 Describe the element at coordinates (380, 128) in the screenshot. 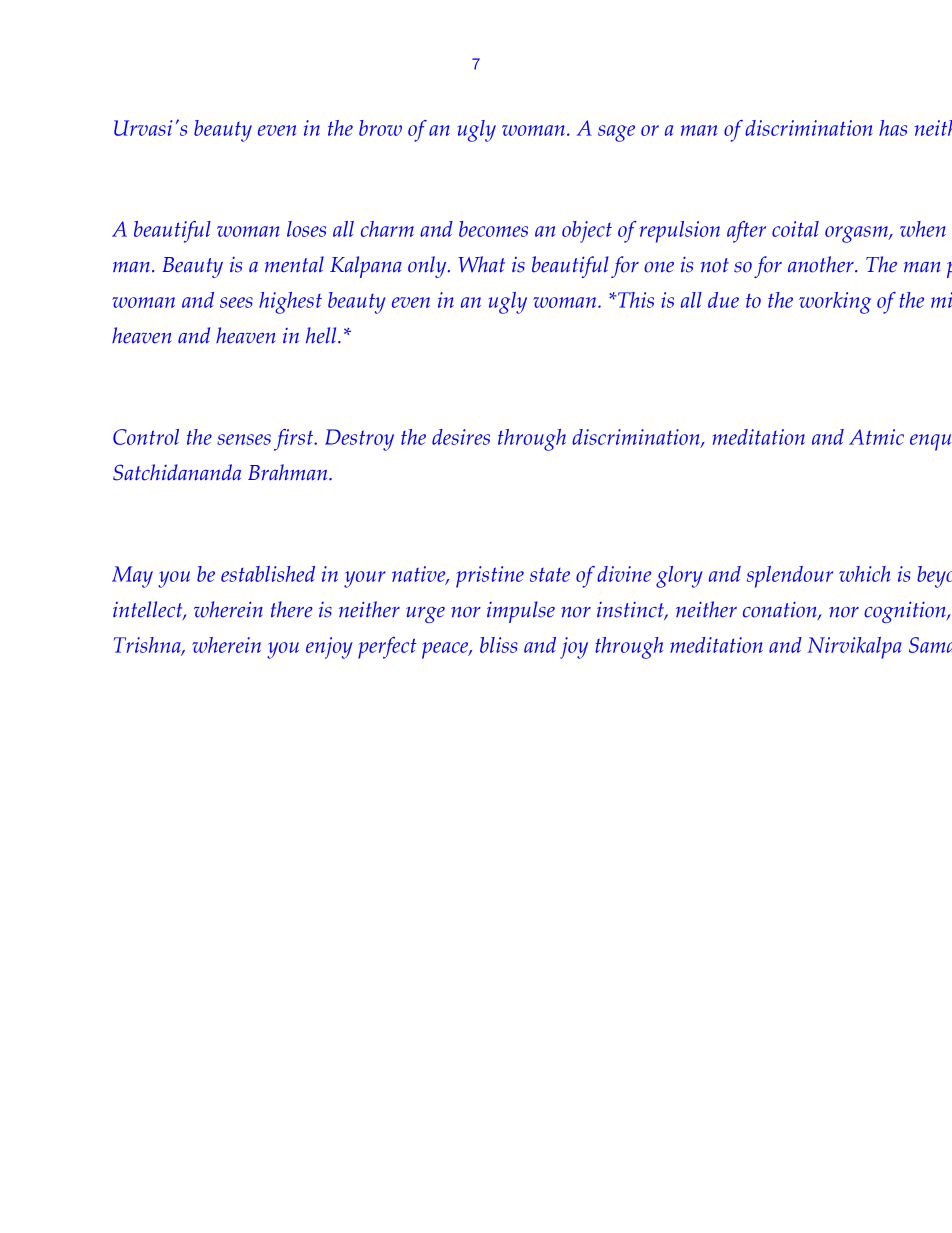

I see `brow` at that location.
